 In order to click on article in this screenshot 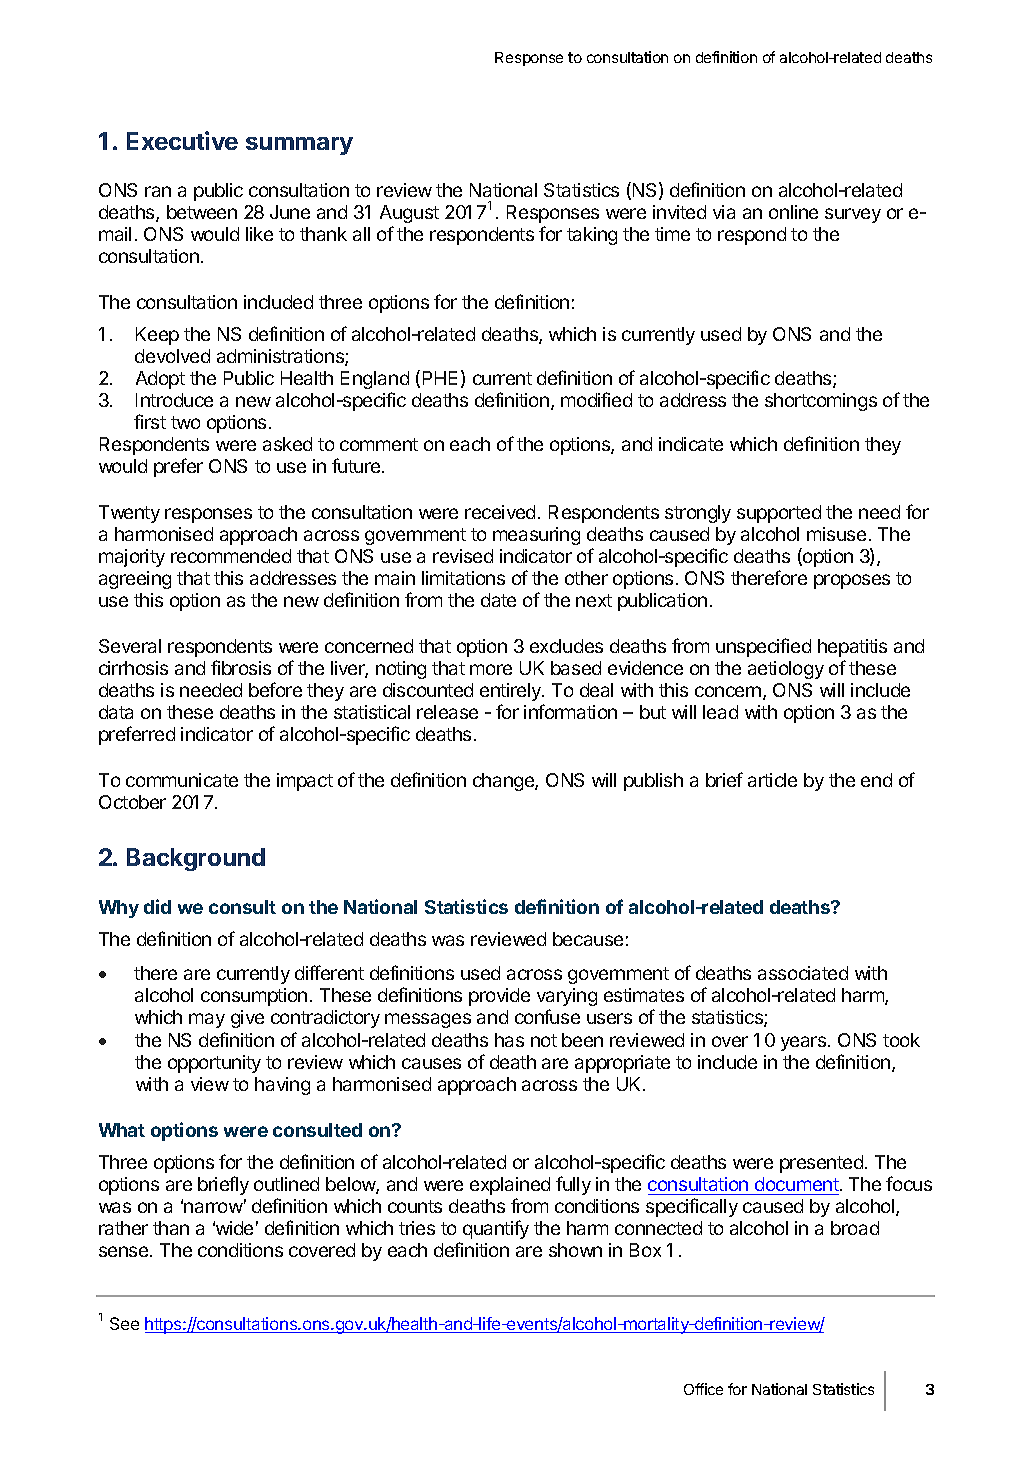, I will do `click(772, 780)`.
